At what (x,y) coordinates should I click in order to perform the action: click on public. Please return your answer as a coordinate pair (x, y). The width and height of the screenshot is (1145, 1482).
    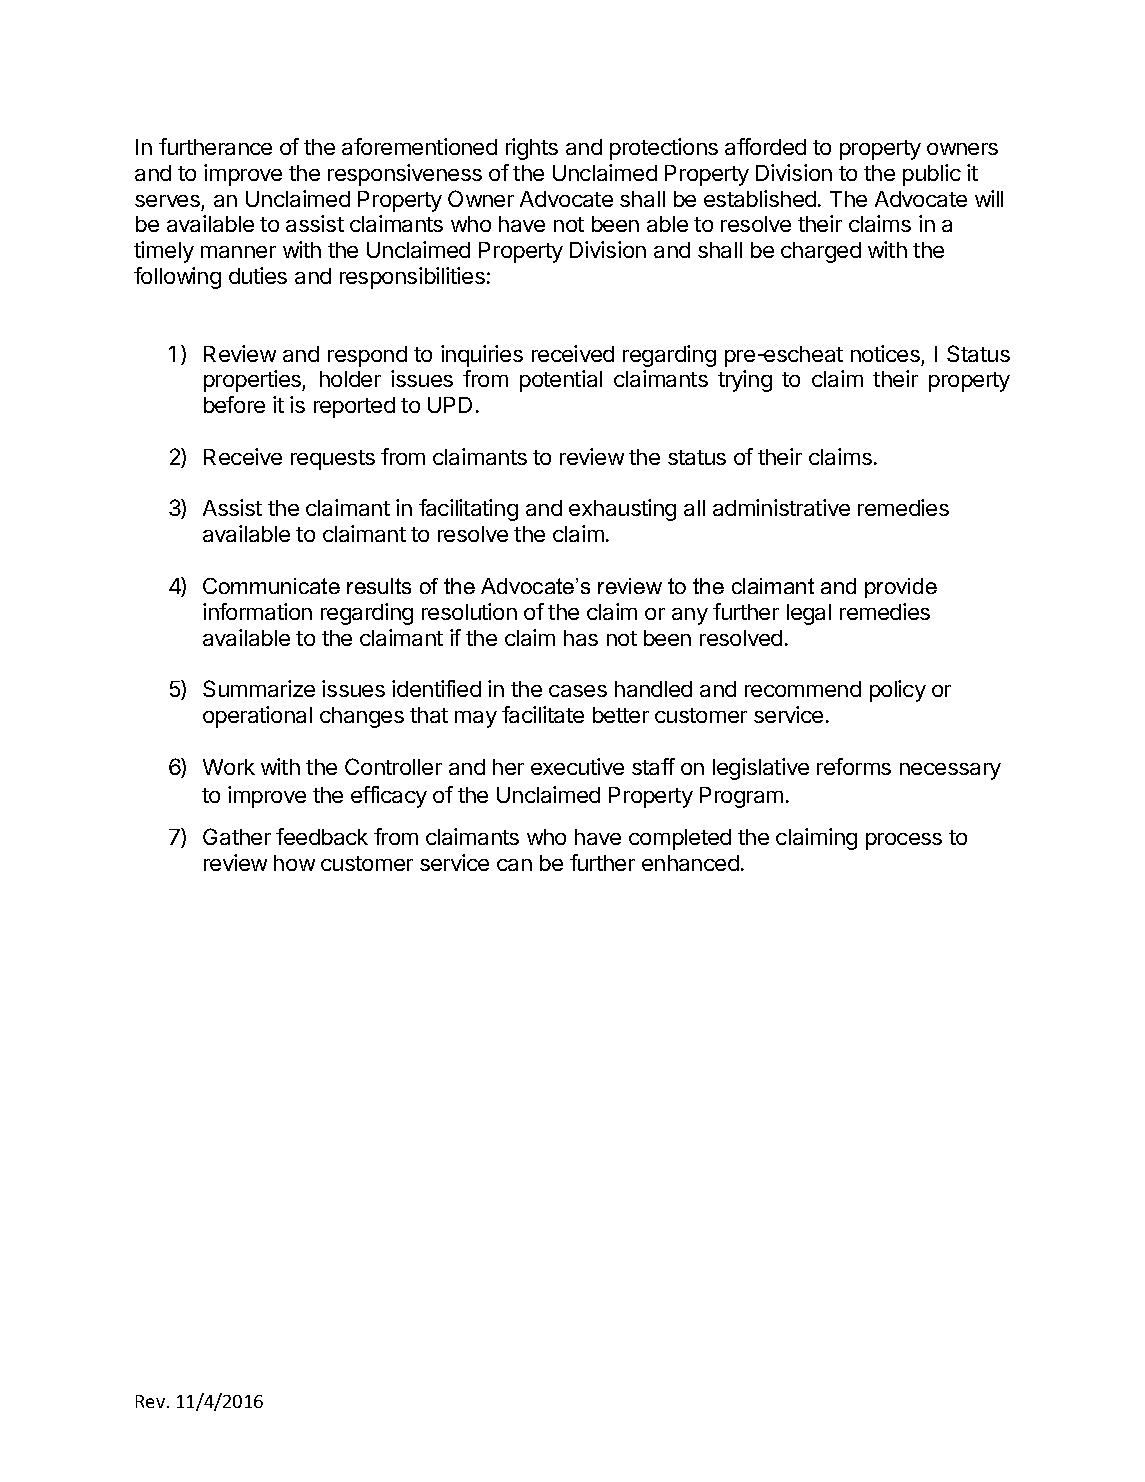
    Looking at the image, I should click on (932, 175).
